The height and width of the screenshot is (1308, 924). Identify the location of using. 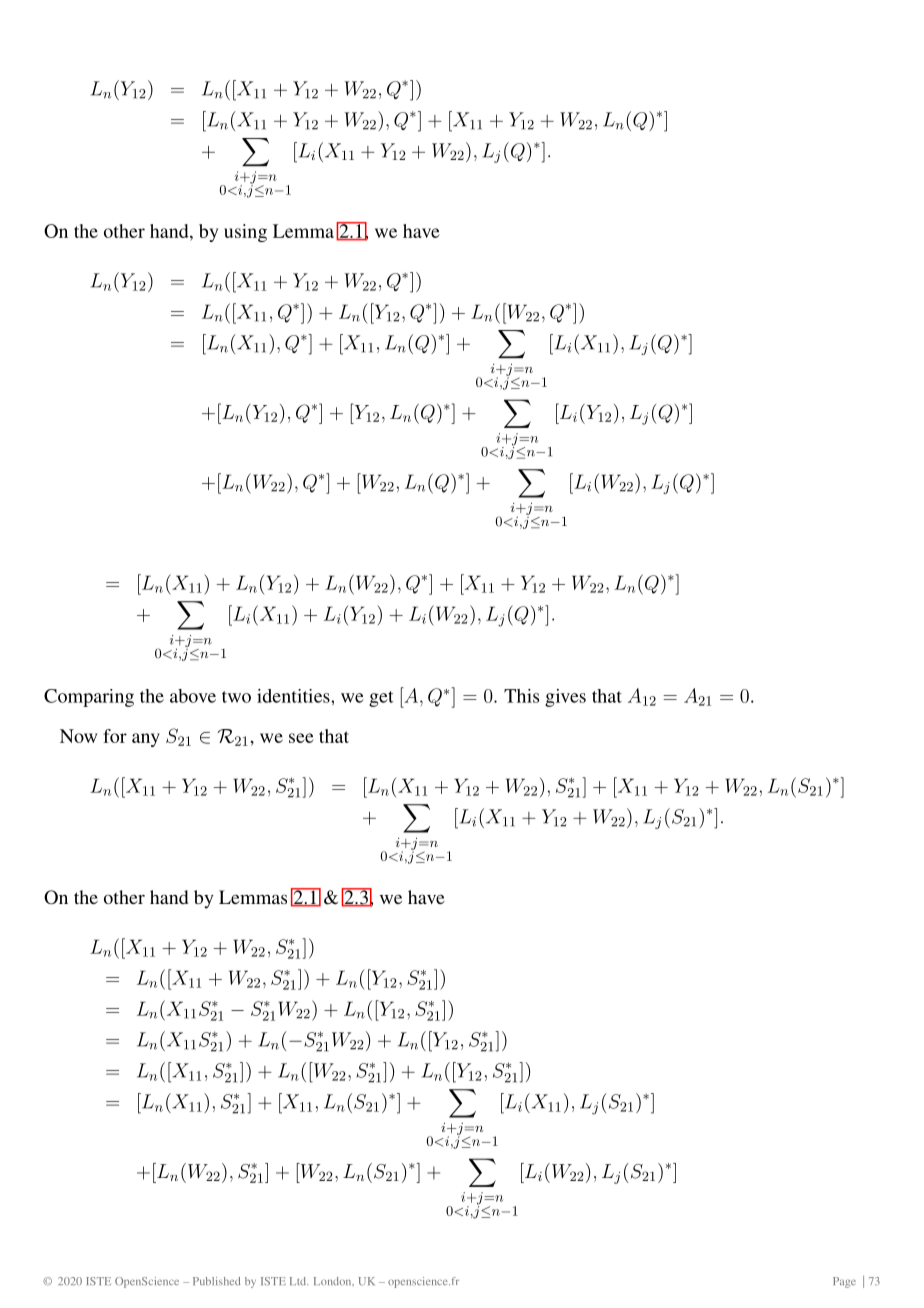
(245, 233).
